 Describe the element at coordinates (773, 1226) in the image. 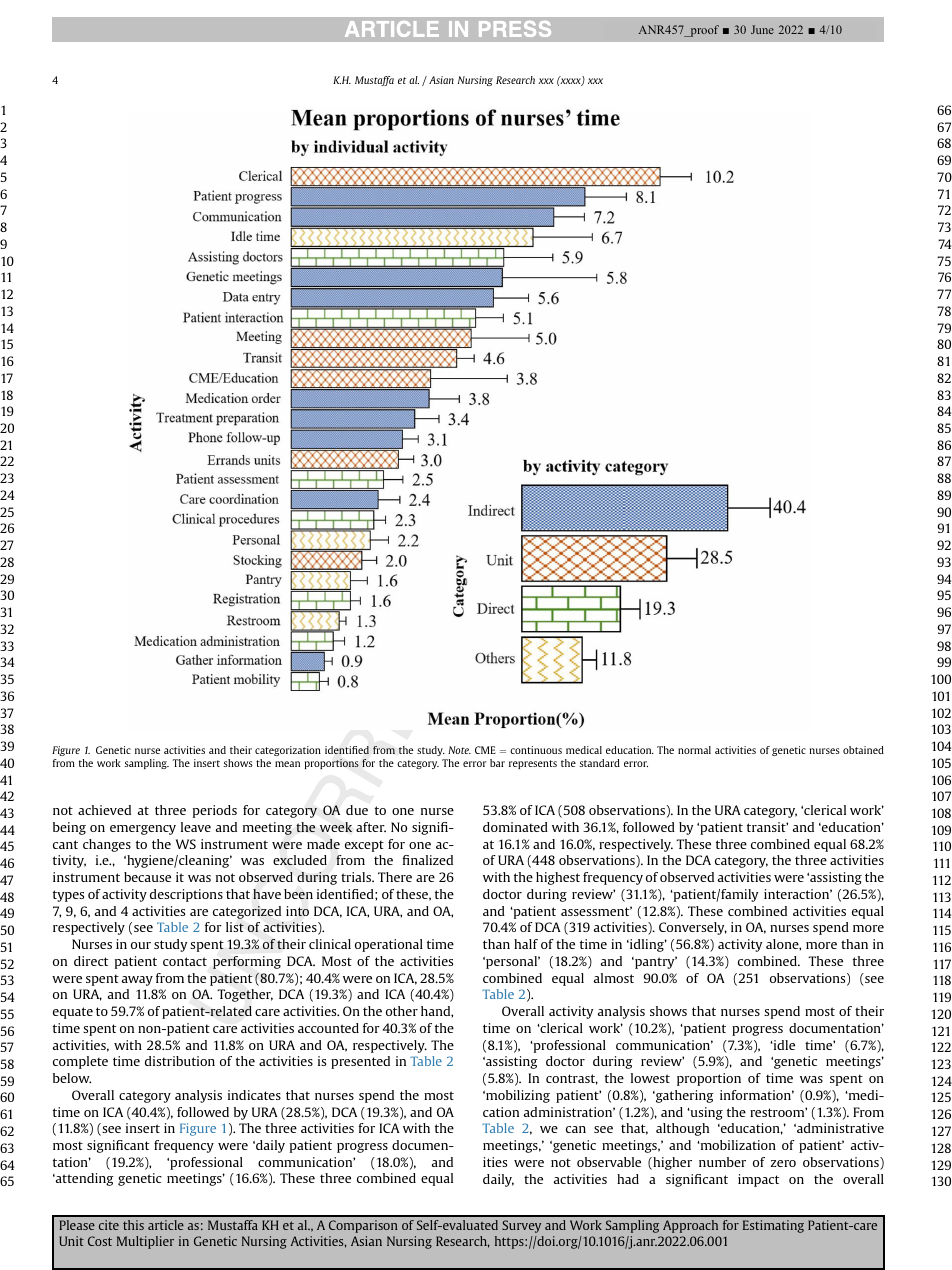

I see `Estimating` at that location.
